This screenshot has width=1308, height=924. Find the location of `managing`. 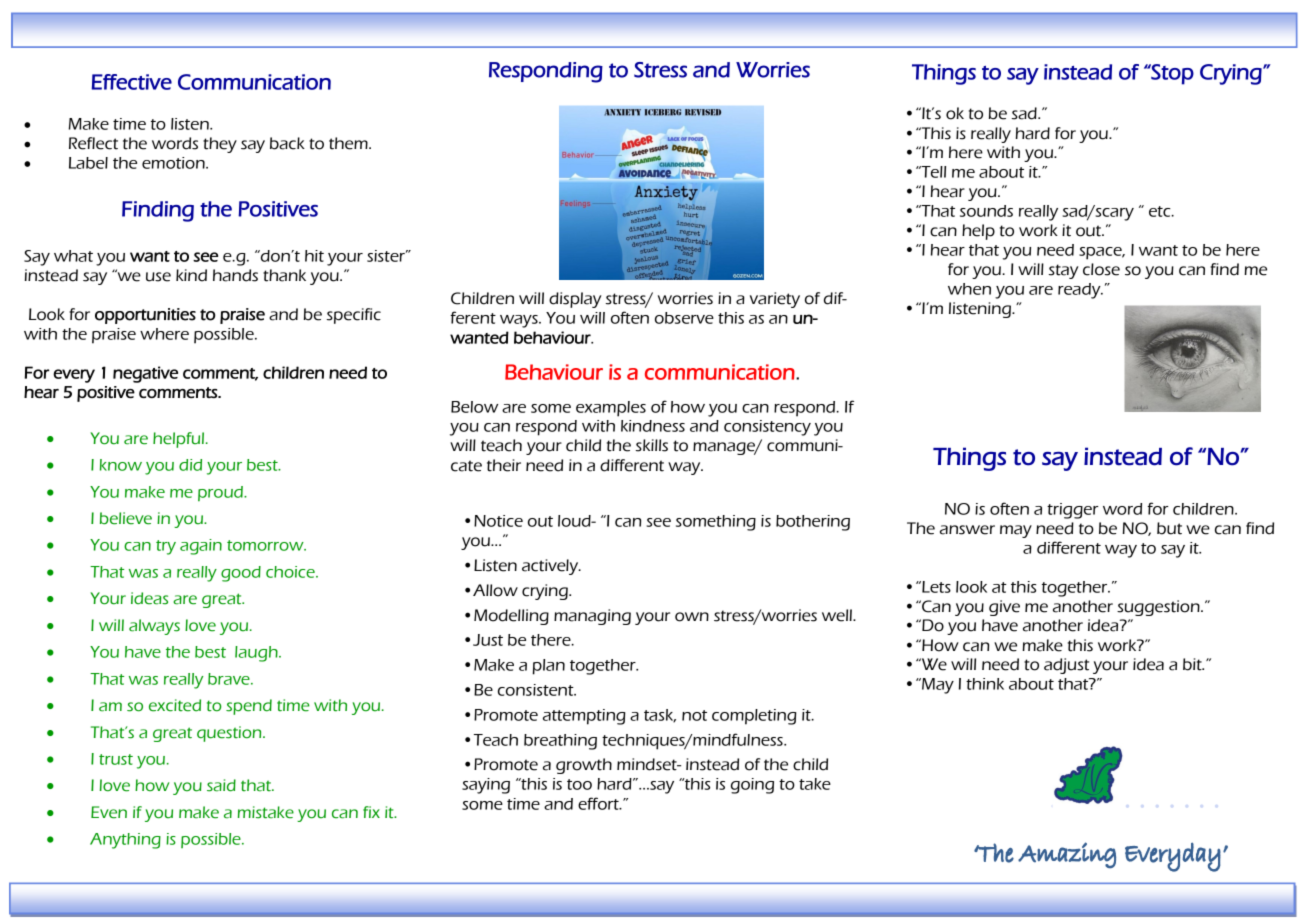

managing is located at coordinates (592, 617).
